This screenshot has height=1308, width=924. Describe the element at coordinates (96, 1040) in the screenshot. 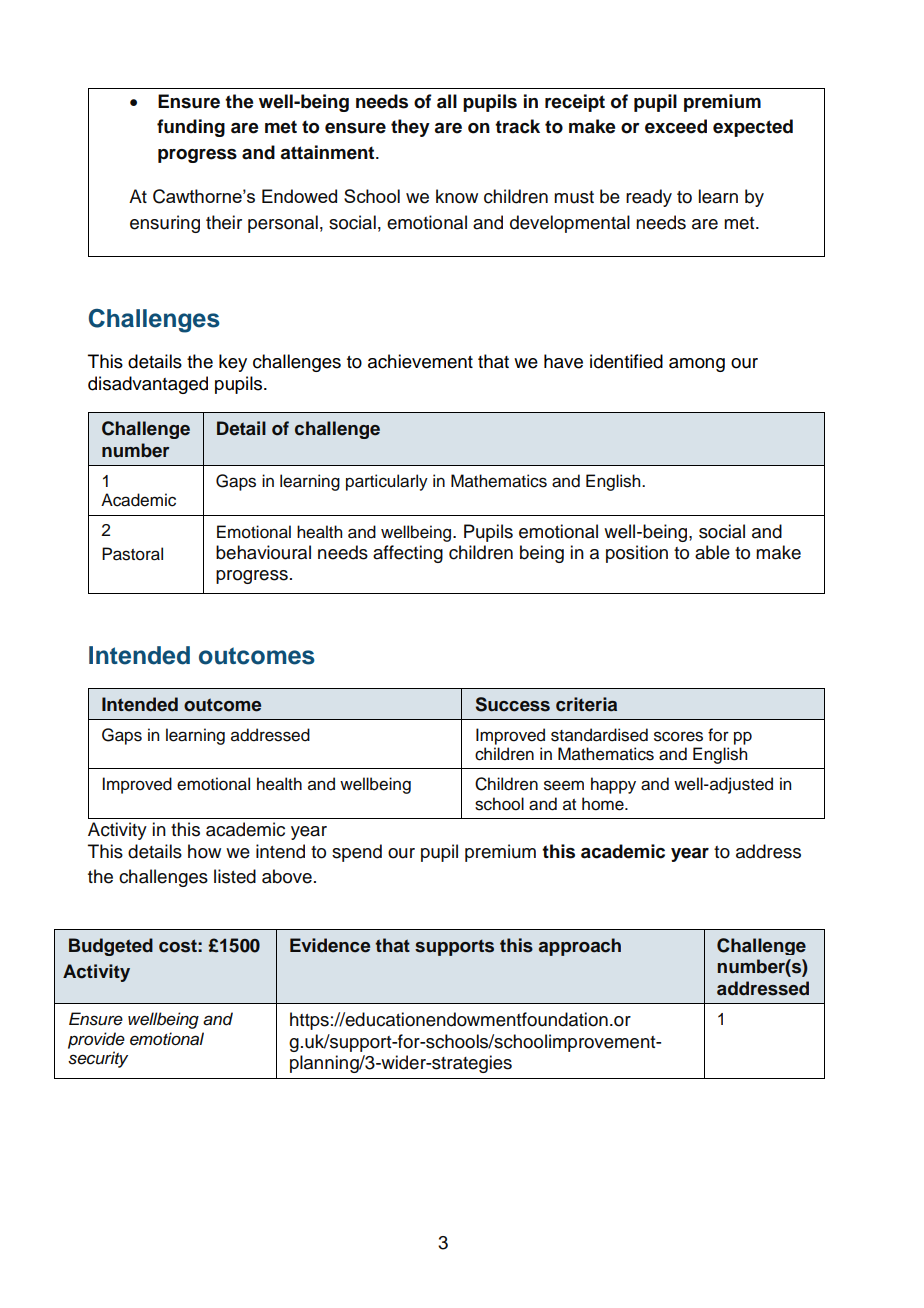

I see `provide` at that location.
